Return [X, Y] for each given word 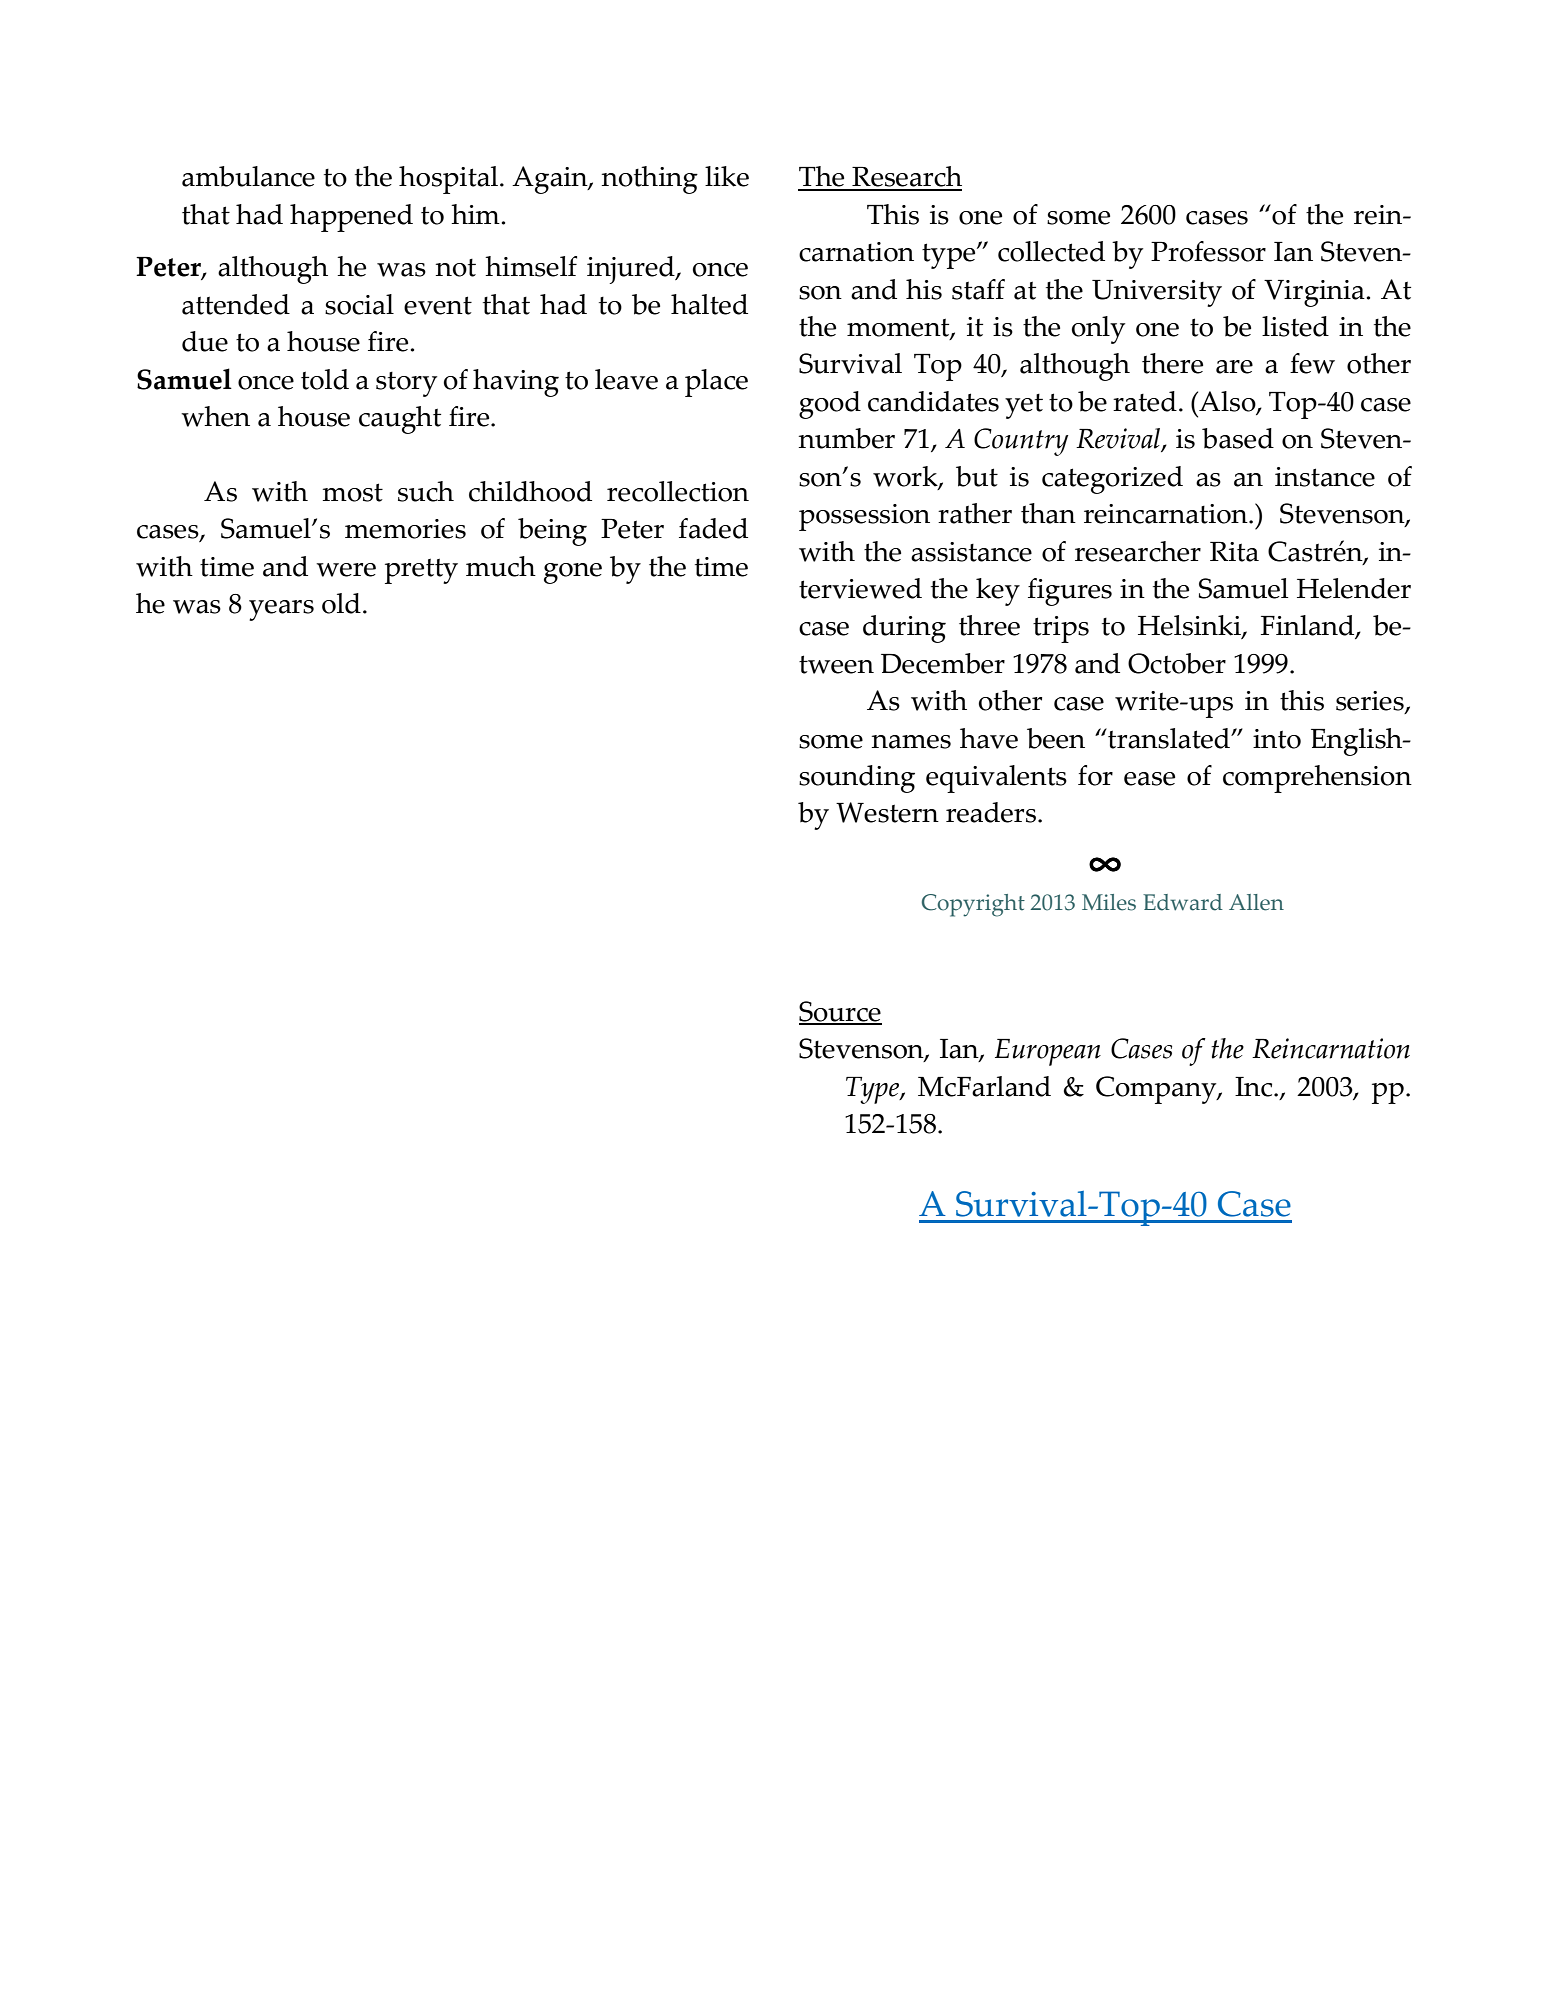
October [1177, 663]
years [281, 610]
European [1048, 1052]
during [904, 629]
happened [351, 218]
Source [840, 1012]
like [727, 176]
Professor [1208, 251]
